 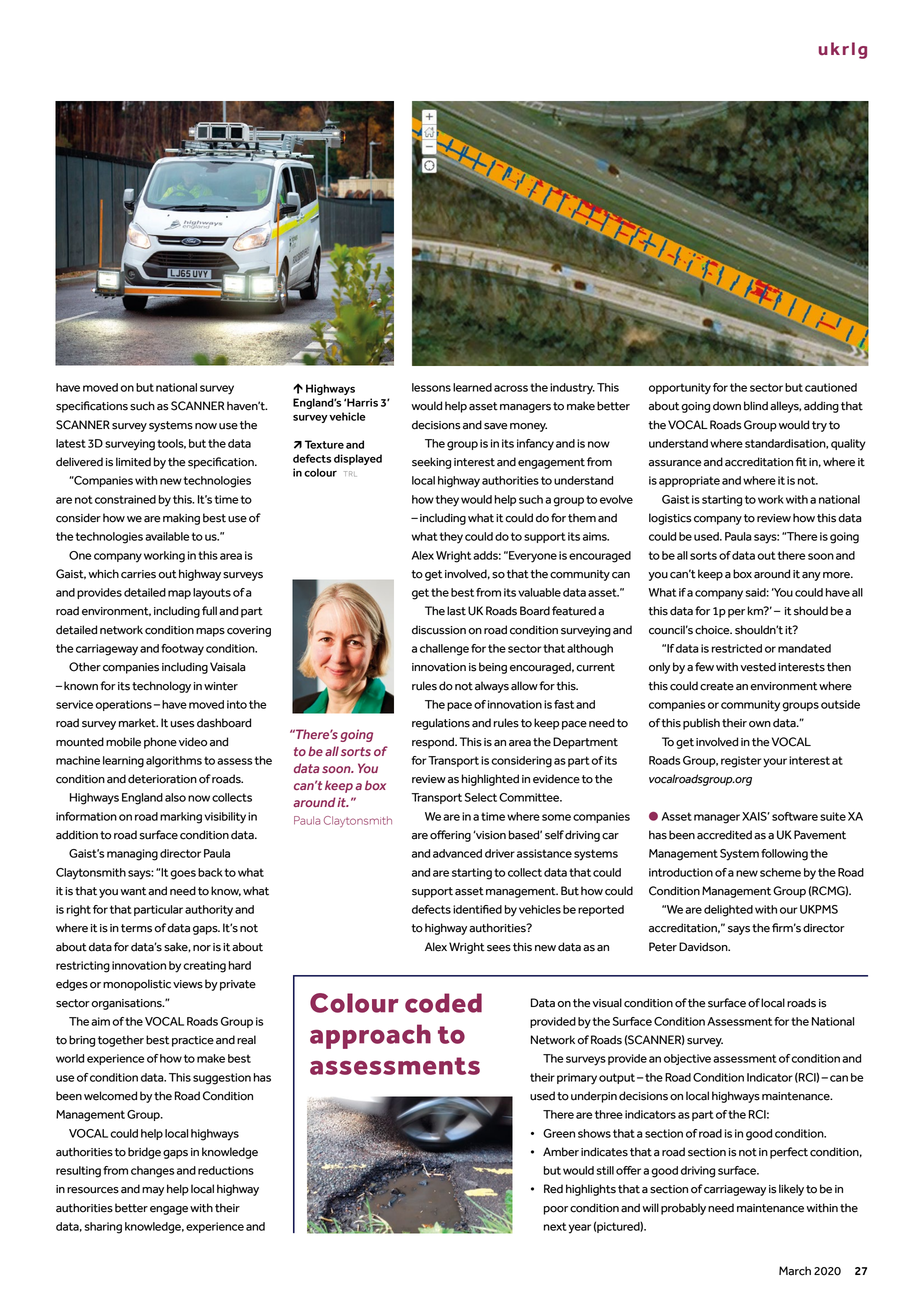 What do you see at coordinates (495, 426) in the document?
I see `save` at bounding box center [495, 426].
